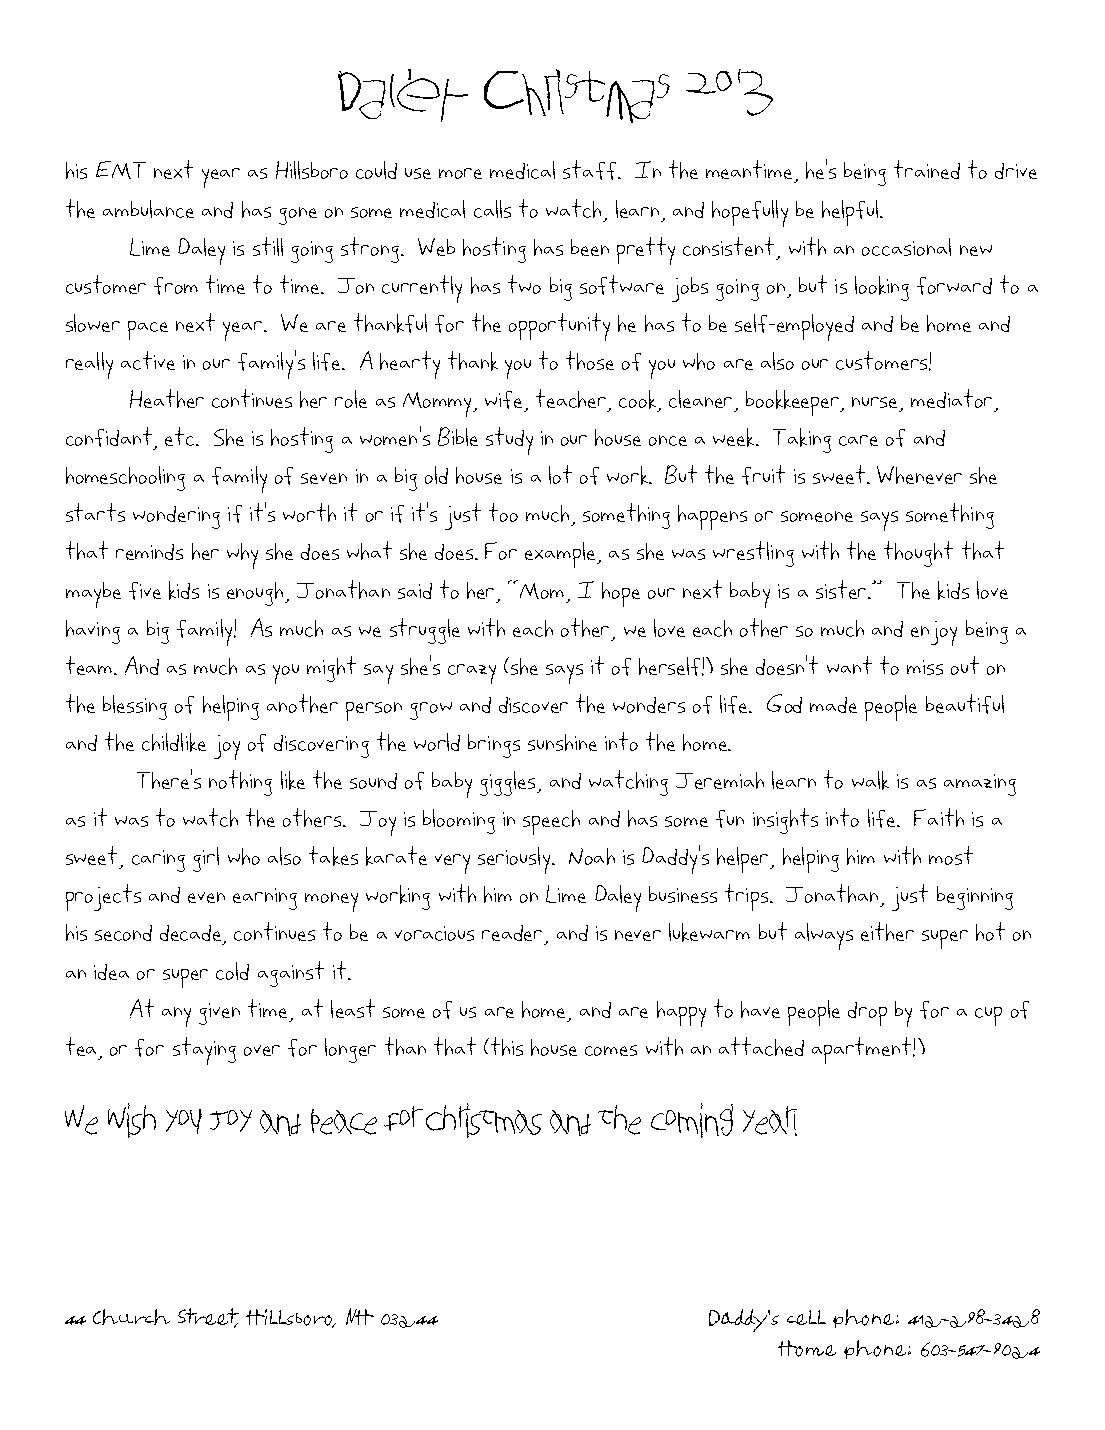 This screenshot has width=1105, height=1430. What do you see at coordinates (208, 1318) in the screenshot?
I see `Street` at bounding box center [208, 1318].
